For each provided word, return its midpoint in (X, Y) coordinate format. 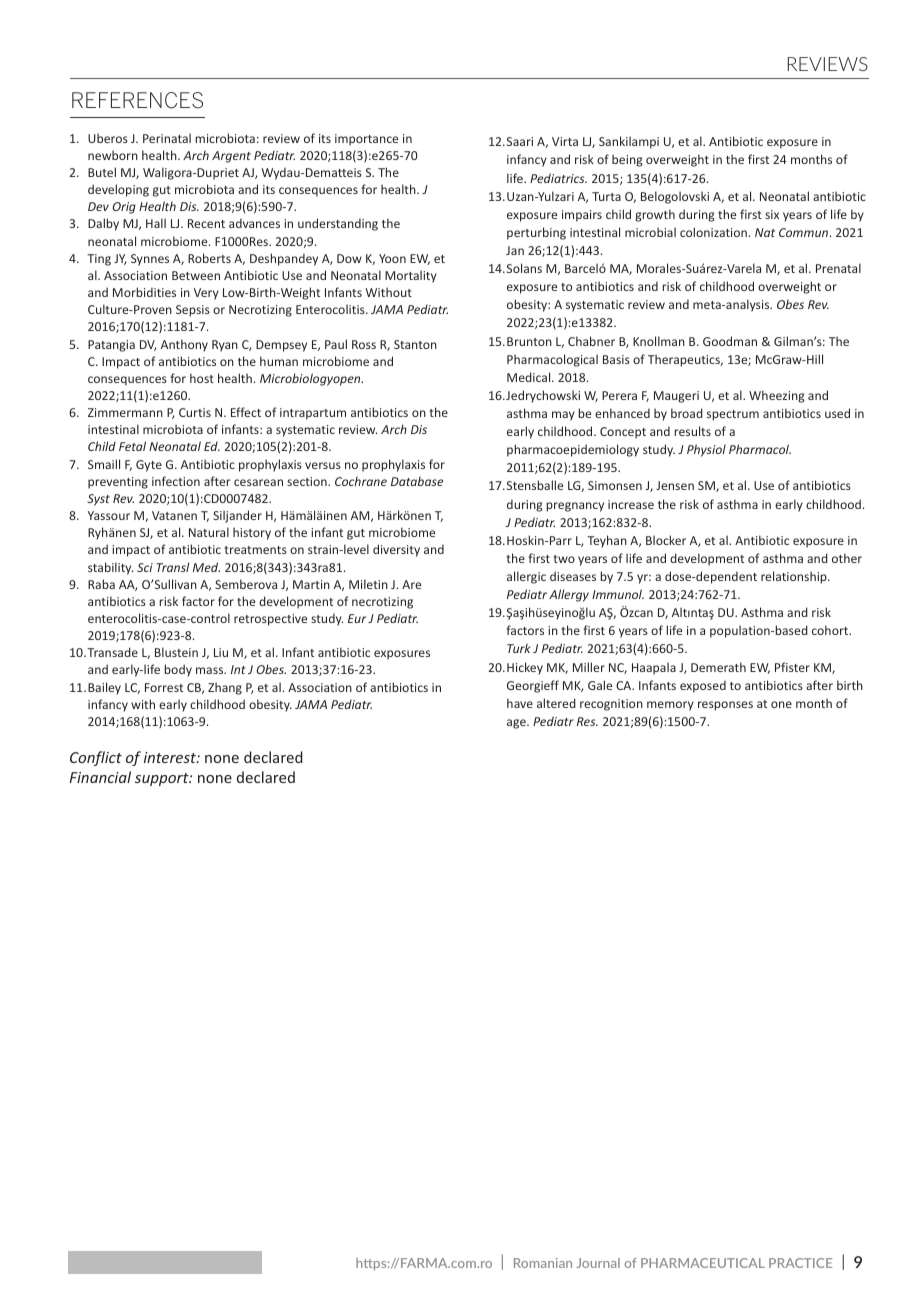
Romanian (543, 1263)
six (772, 214)
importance (366, 140)
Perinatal (167, 138)
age (517, 724)
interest (171, 757)
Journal (598, 1263)
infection (176, 481)
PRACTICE (800, 1263)
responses (725, 706)
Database (417, 481)
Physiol (706, 450)
